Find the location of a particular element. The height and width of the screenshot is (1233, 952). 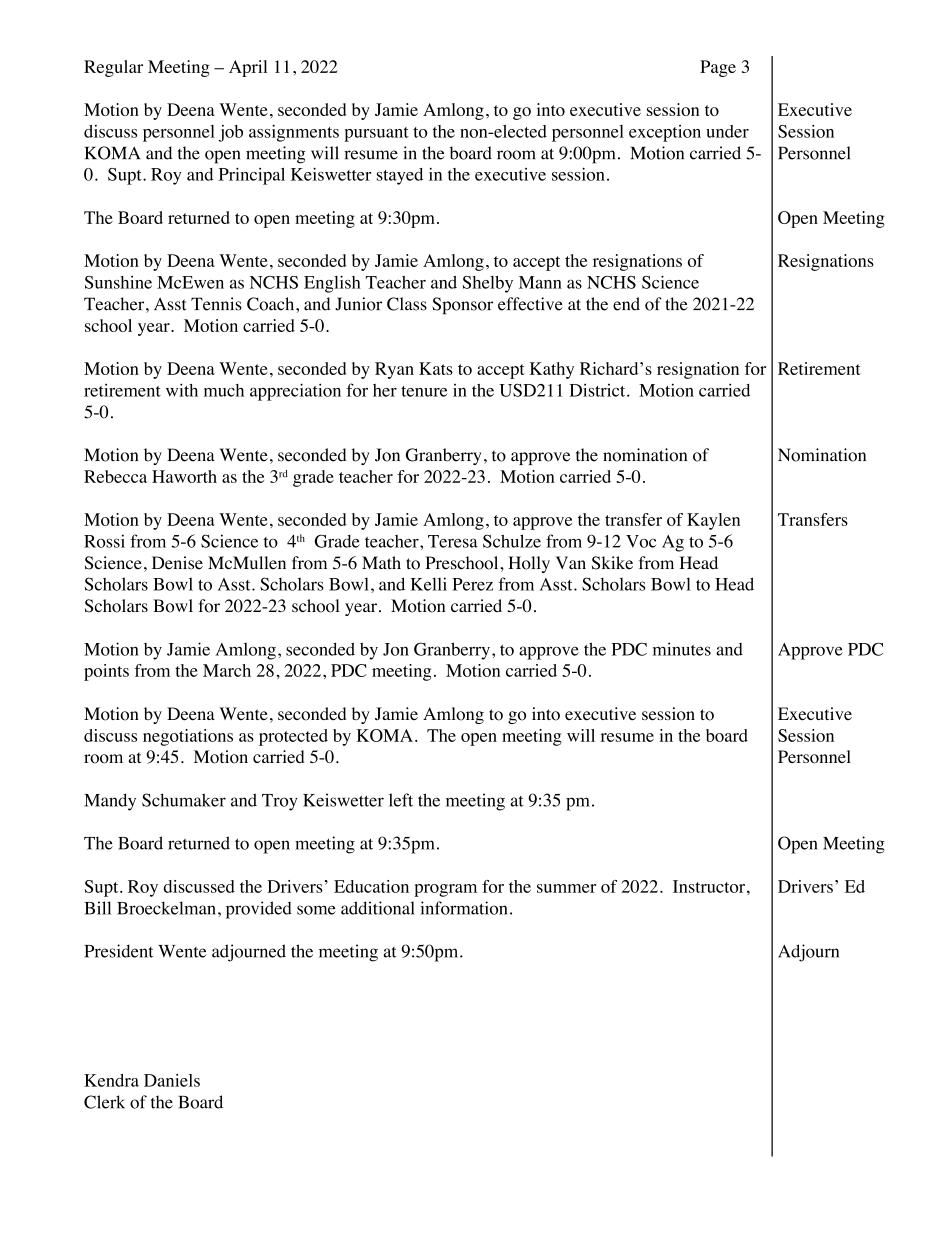

pursuant is located at coordinates (376, 134).
